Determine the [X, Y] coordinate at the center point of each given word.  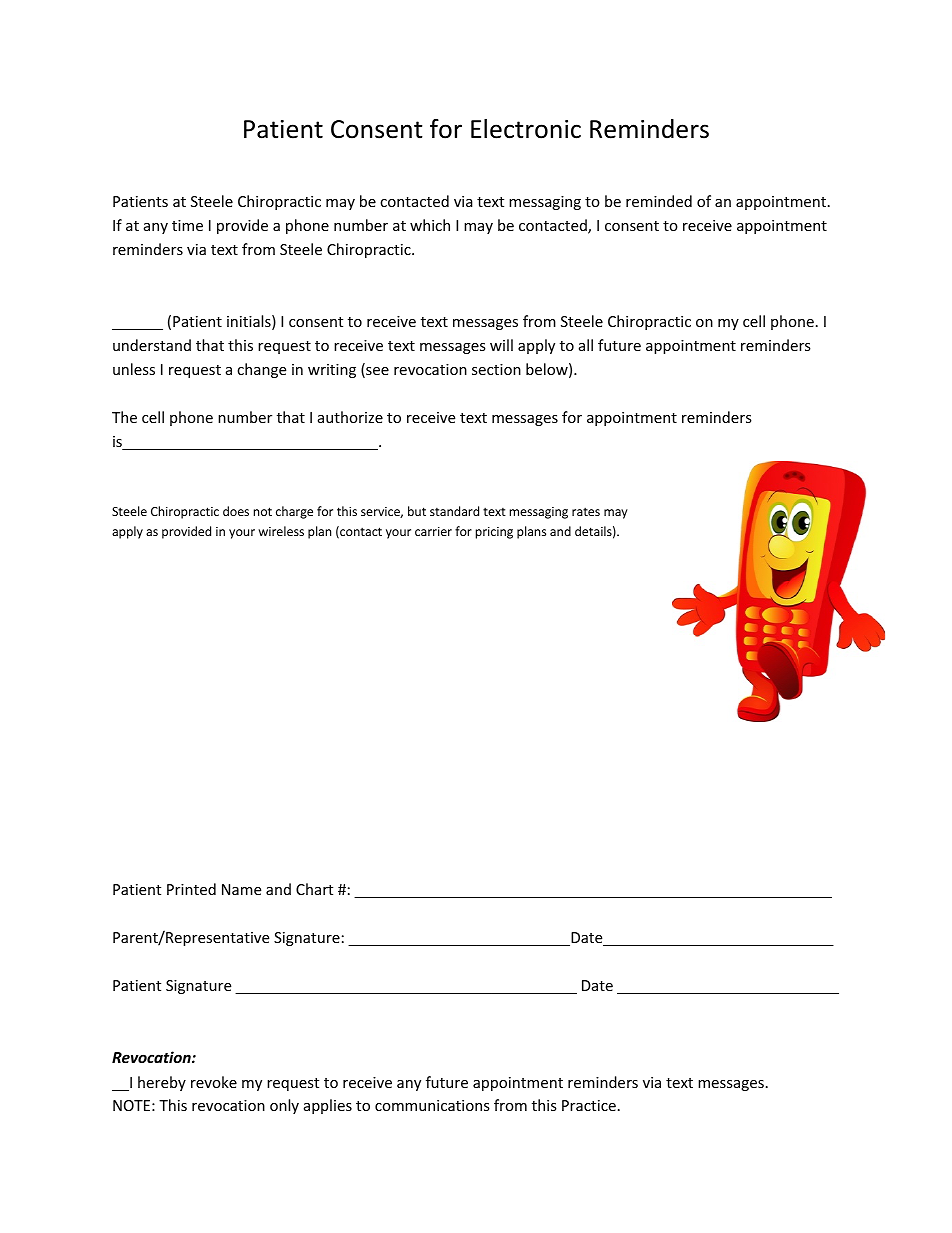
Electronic [526, 129]
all [586, 345]
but [417, 511]
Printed [191, 889]
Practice [589, 1105]
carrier [433, 531]
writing [332, 371]
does [236, 511]
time [187, 225]
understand [152, 345]
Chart [314, 889]
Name [241, 889]
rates [586, 512]
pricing [494, 533]
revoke [214, 1082]
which [430, 225]
